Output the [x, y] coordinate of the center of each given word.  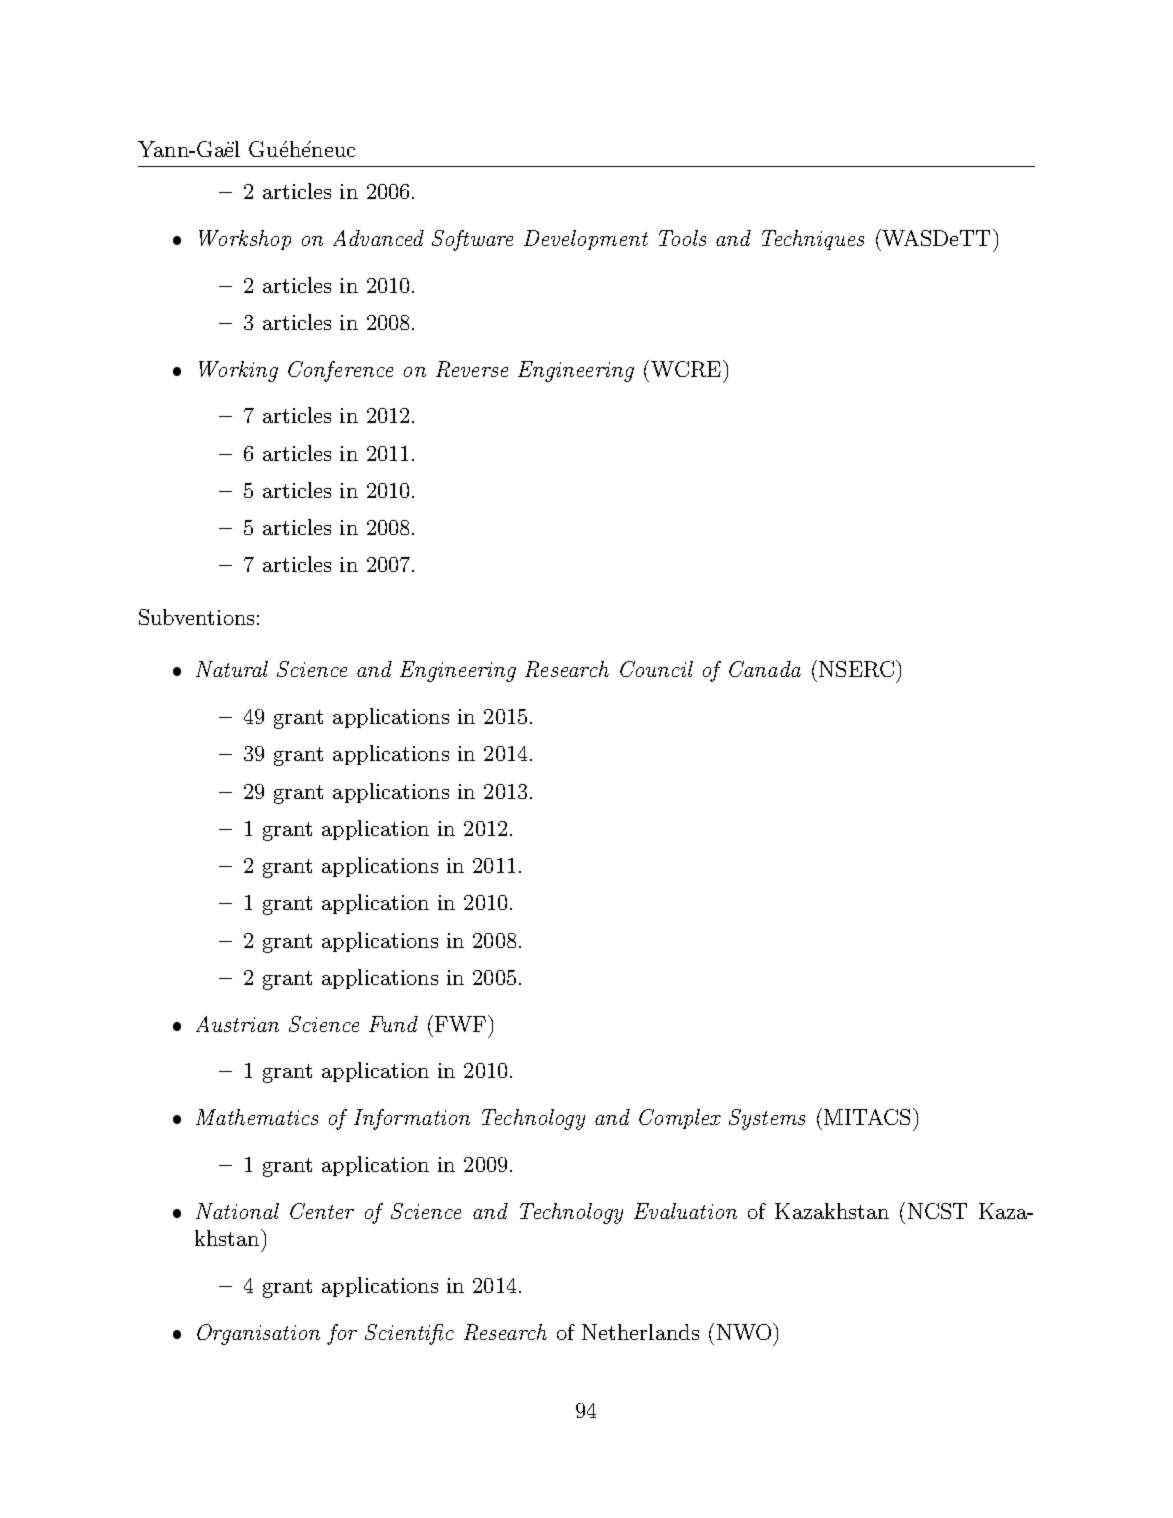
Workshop [245, 240]
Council [656, 669]
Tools [682, 238]
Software [472, 240]
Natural [232, 669]
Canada [765, 669]
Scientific [409, 1334]
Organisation [258, 1334]
